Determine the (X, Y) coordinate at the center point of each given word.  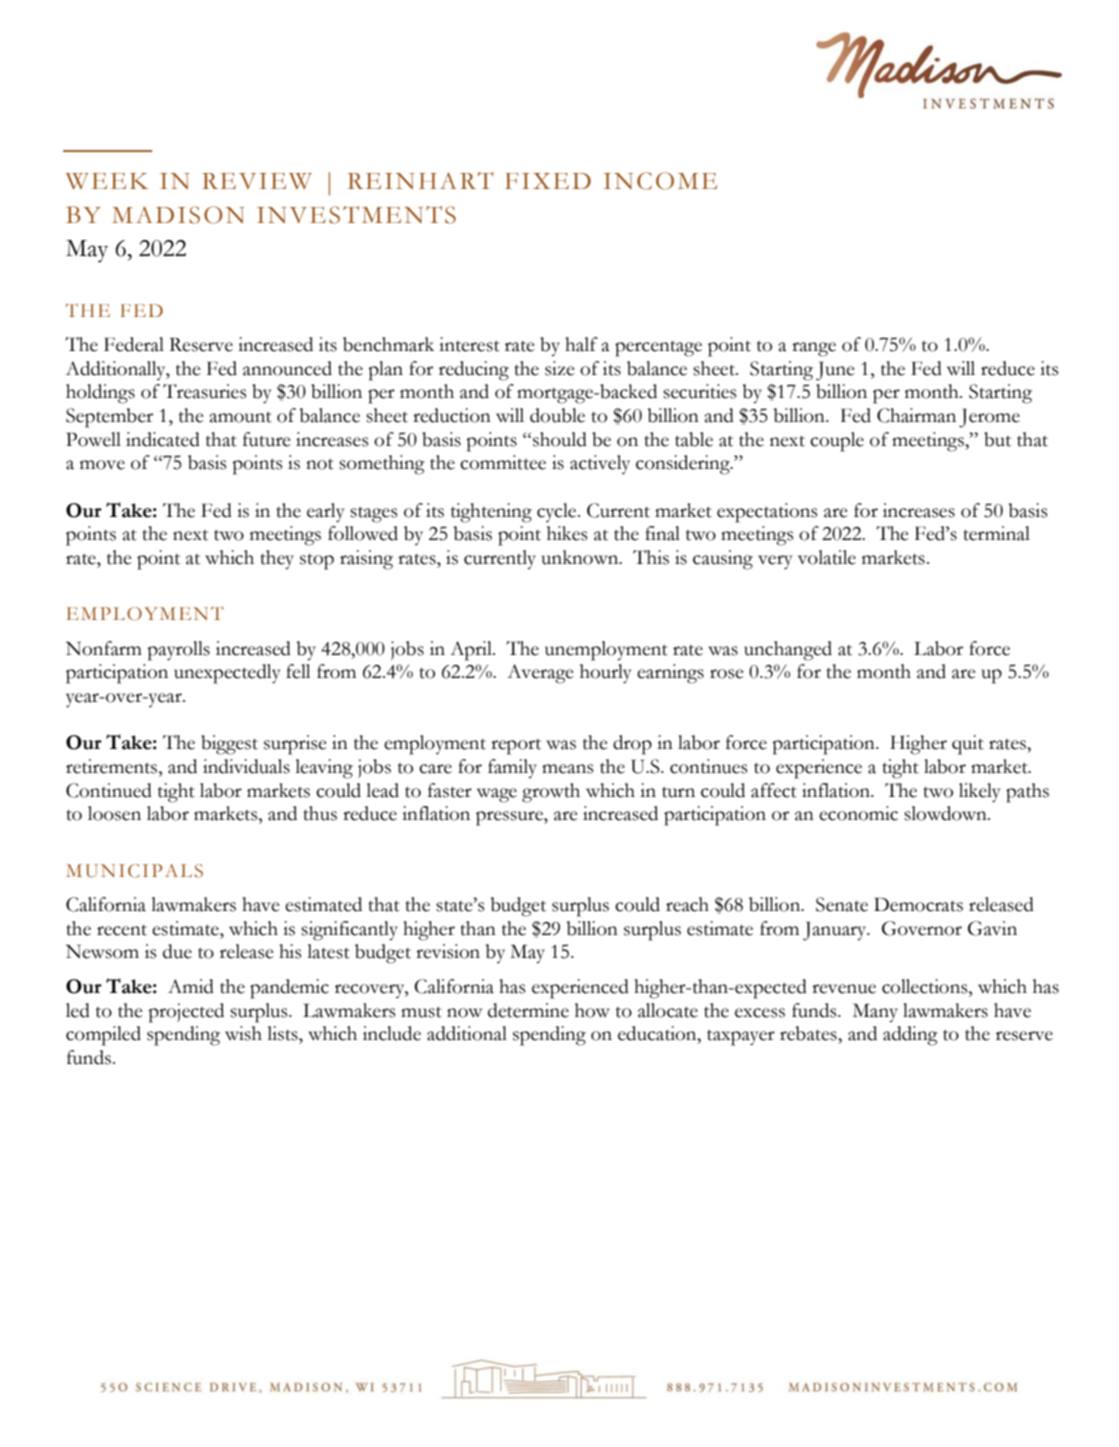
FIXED (548, 181)
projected (186, 1013)
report (516, 747)
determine (528, 1010)
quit (968, 745)
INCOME (660, 181)
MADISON (178, 215)
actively (600, 464)
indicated (163, 439)
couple (837, 442)
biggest (229, 745)
